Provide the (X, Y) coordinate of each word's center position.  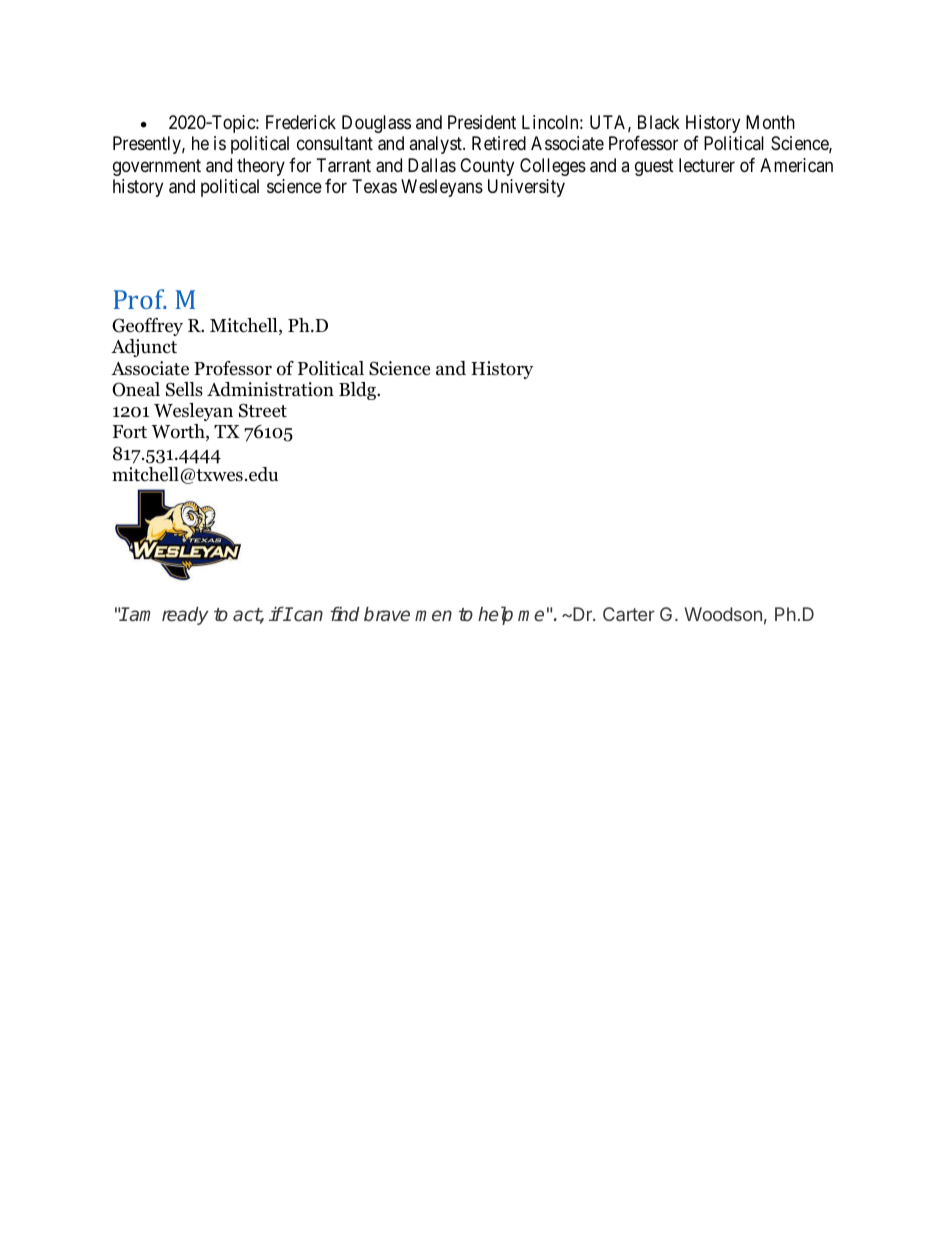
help (495, 615)
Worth (179, 432)
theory (261, 167)
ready (185, 616)
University (526, 188)
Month (770, 122)
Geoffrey (147, 327)
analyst (436, 145)
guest (654, 167)
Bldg (358, 391)
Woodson (723, 614)
